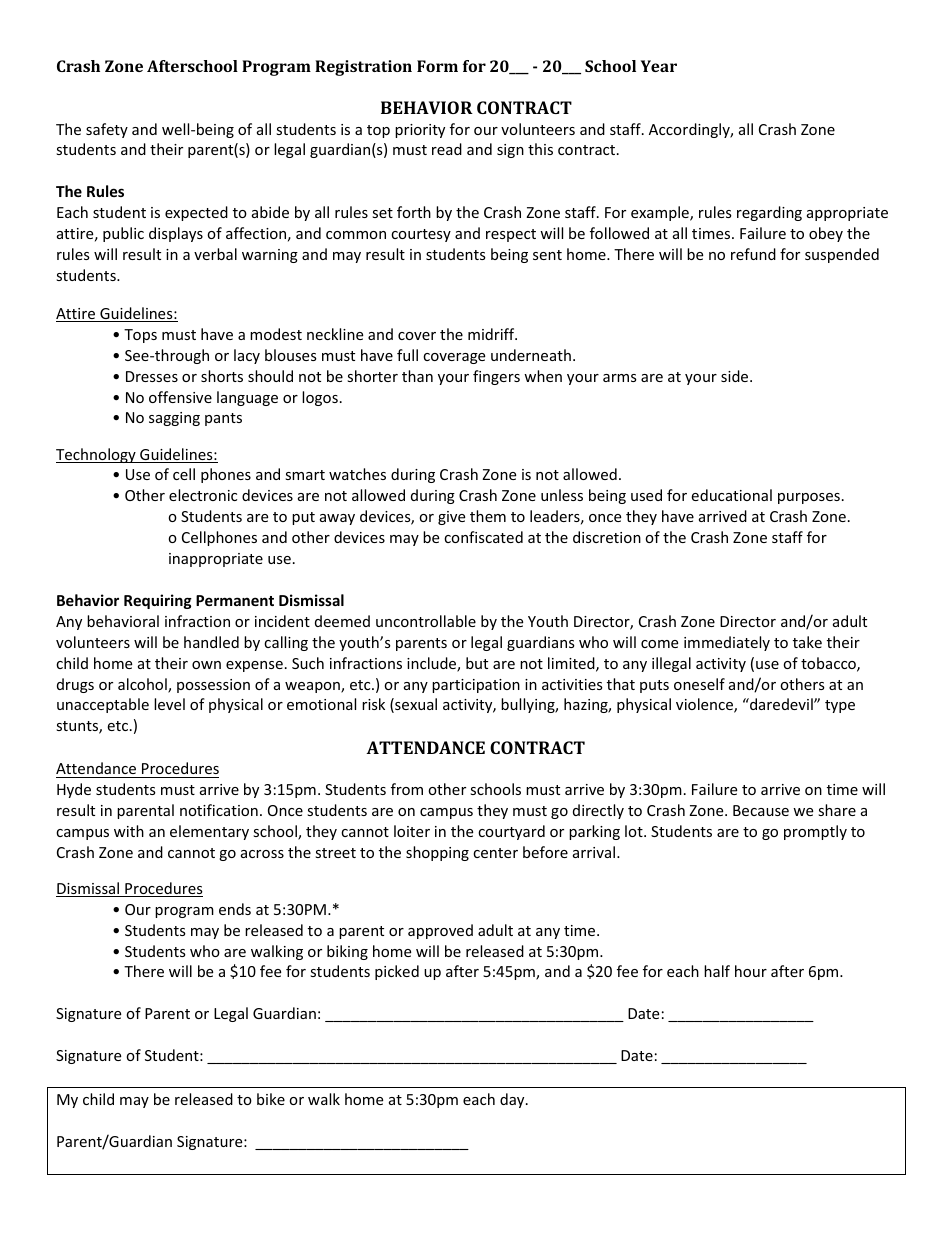 The width and height of the document is (952, 1233). Describe the element at coordinates (751, 971) in the document. I see `hour` at that location.
